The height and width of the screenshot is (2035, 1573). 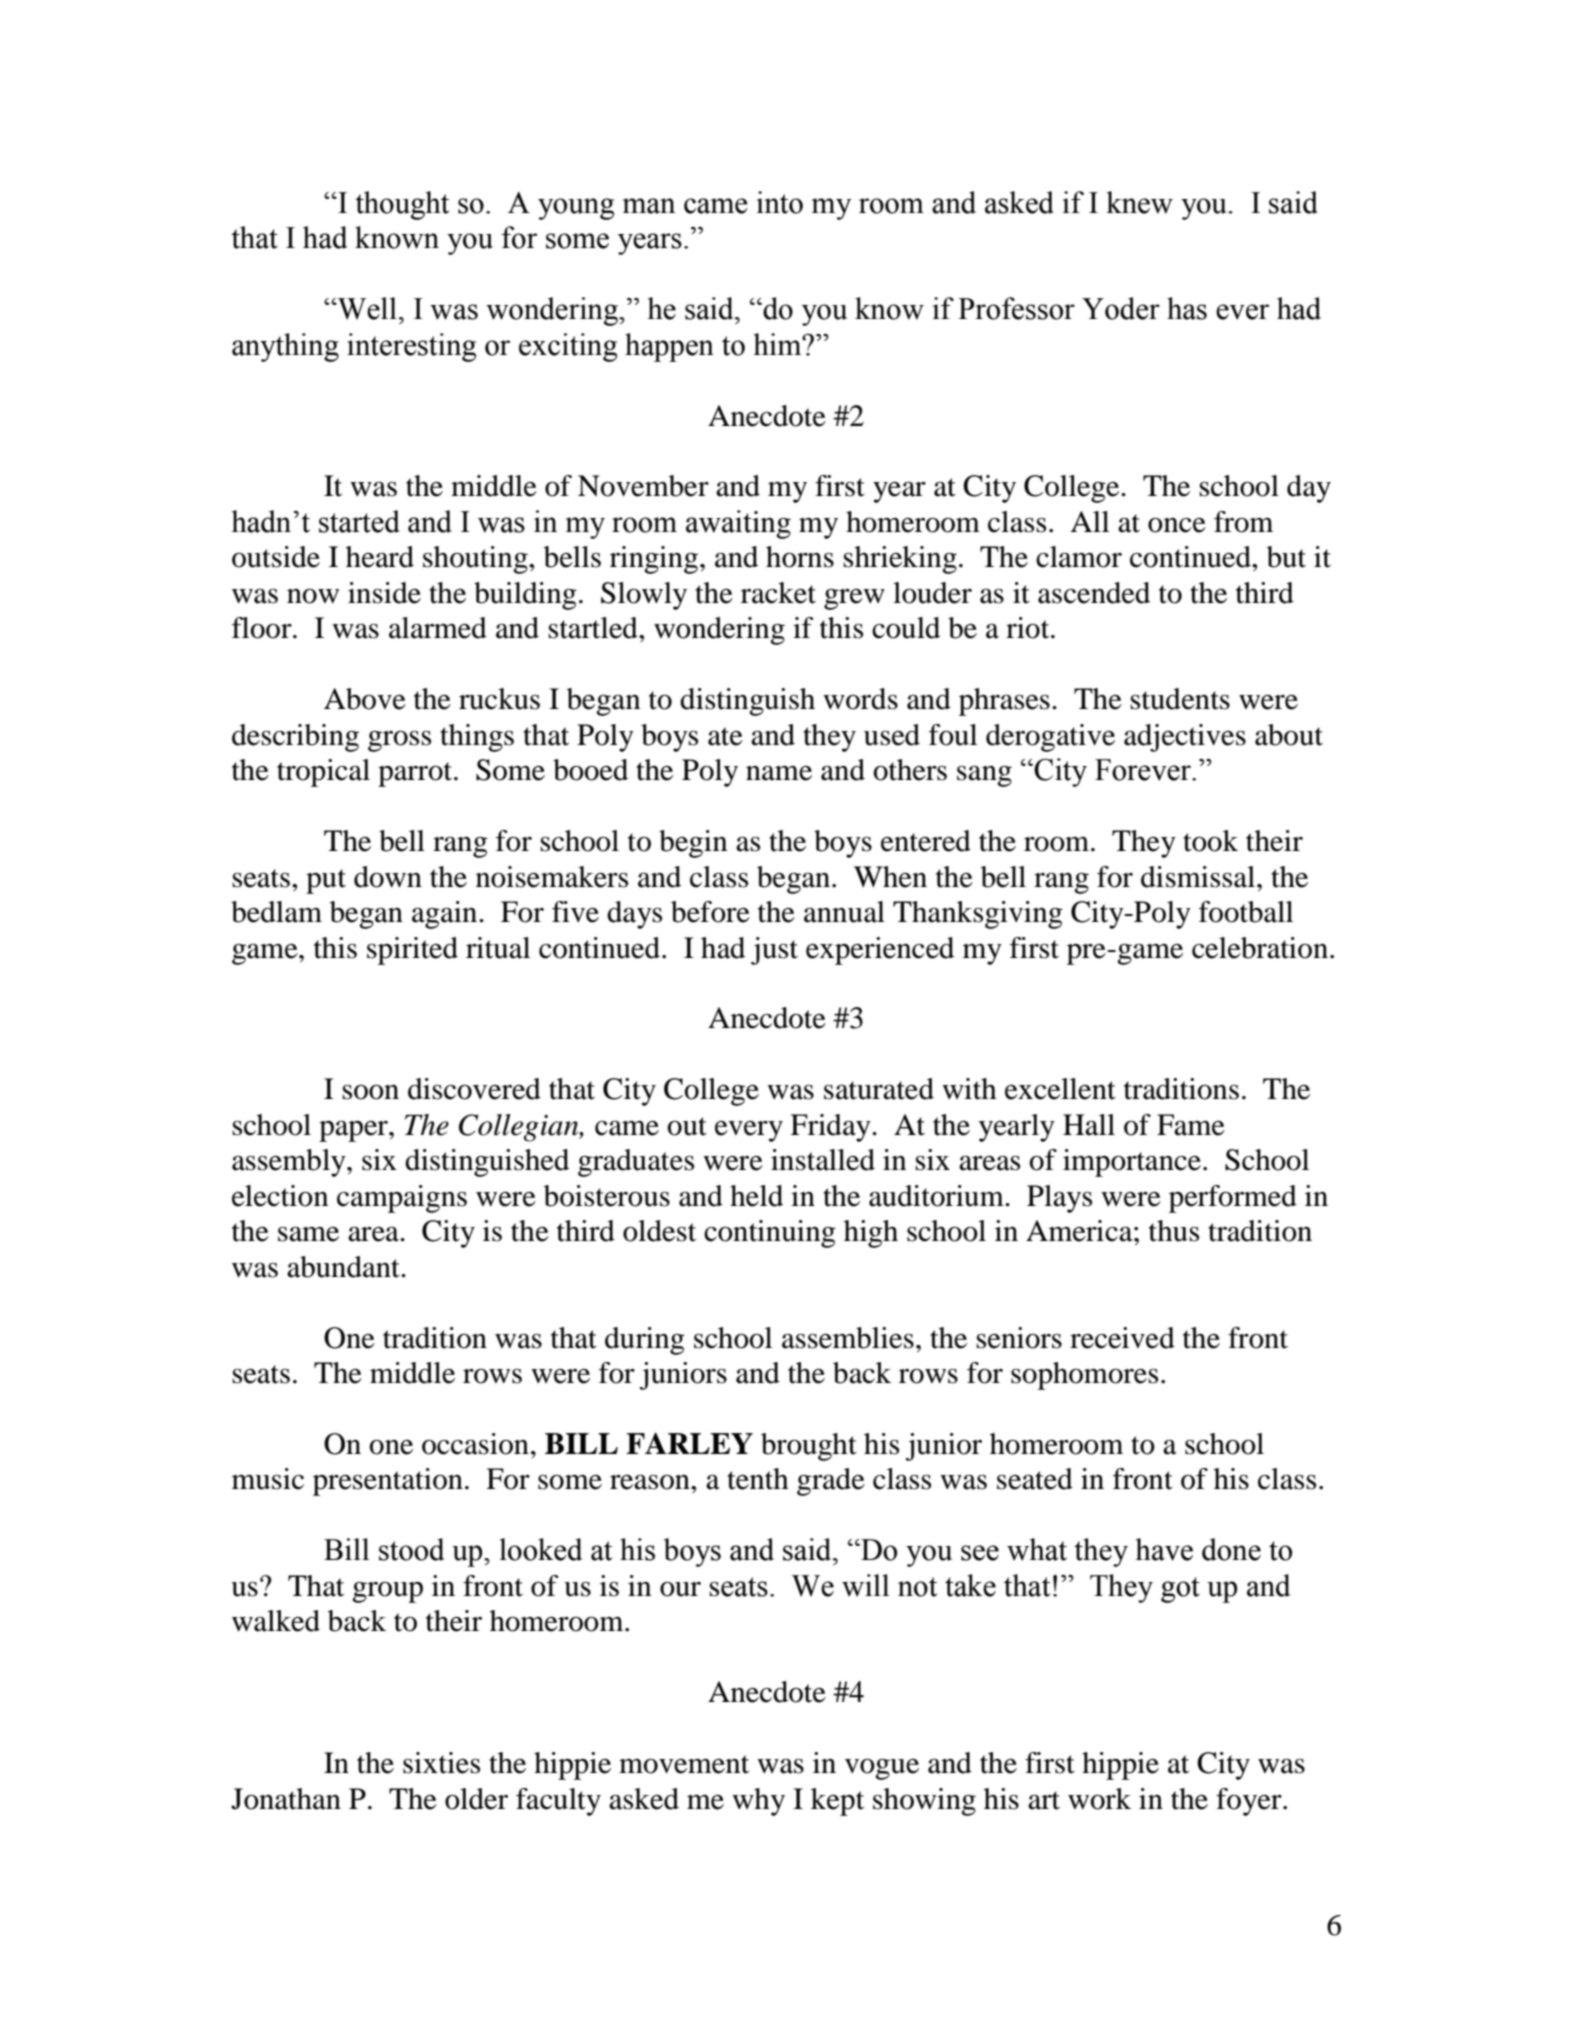 What do you see at coordinates (758, 1802) in the screenshot?
I see `why` at bounding box center [758, 1802].
